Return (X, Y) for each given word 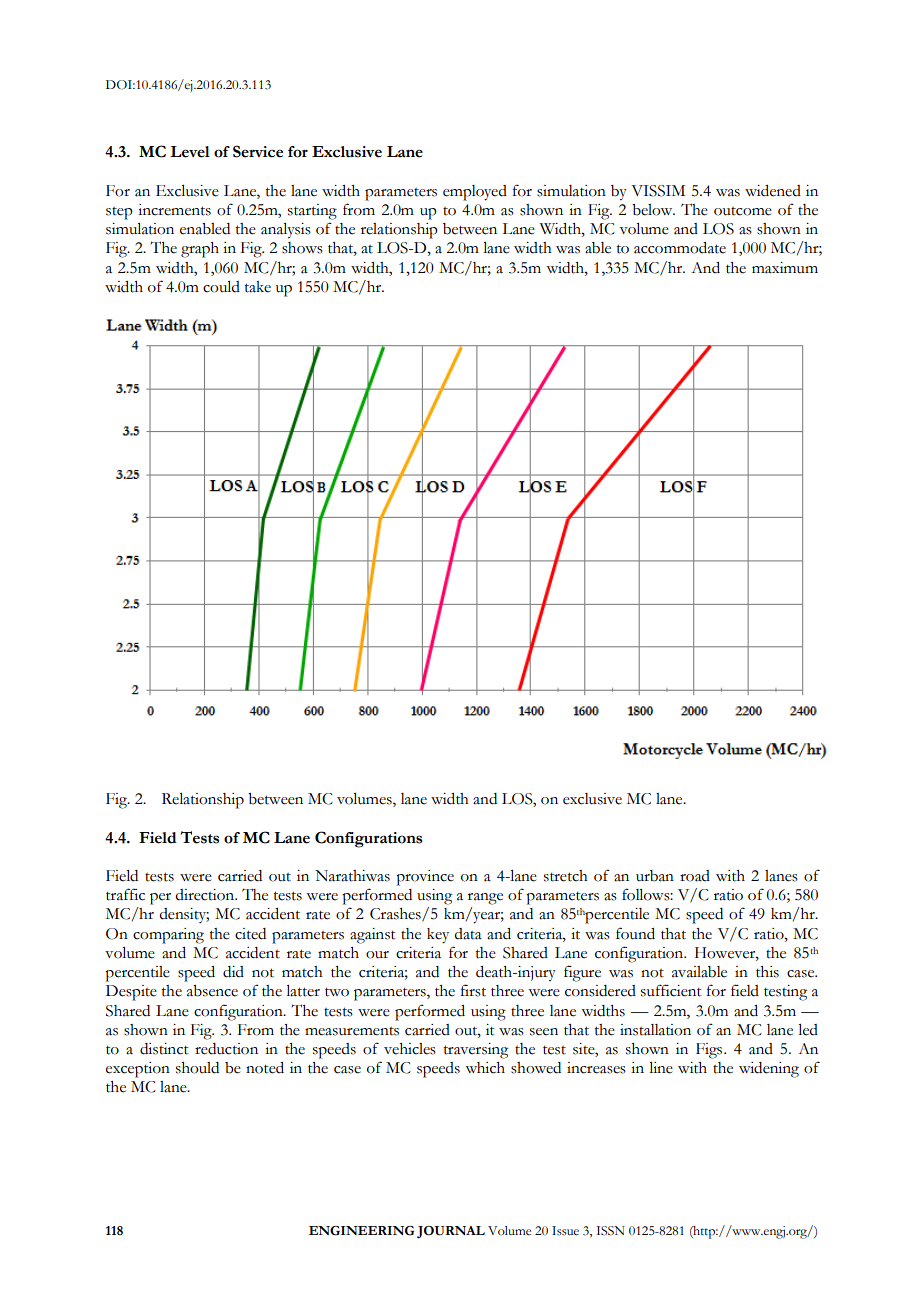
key (438, 936)
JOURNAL (451, 1232)
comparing (168, 936)
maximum (785, 268)
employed (475, 193)
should (197, 1068)
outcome (743, 211)
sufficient (671, 990)
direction (206, 895)
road (695, 876)
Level (190, 152)
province (425, 878)
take (258, 287)
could (221, 287)
